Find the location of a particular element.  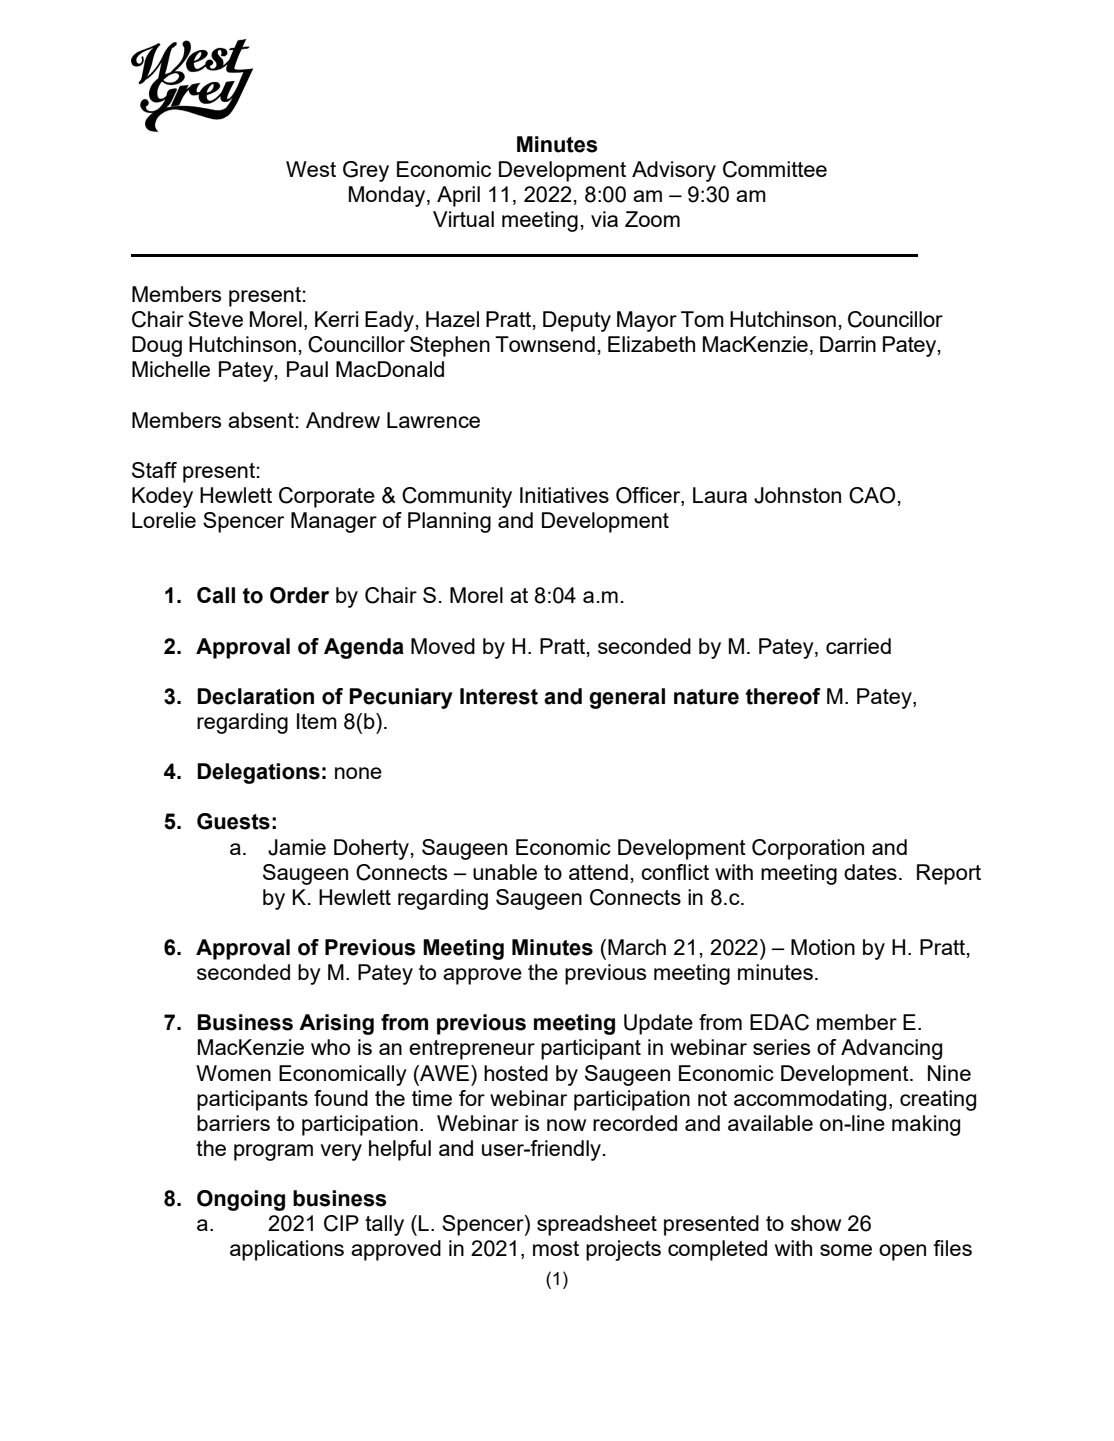

Committee is located at coordinates (775, 169).
